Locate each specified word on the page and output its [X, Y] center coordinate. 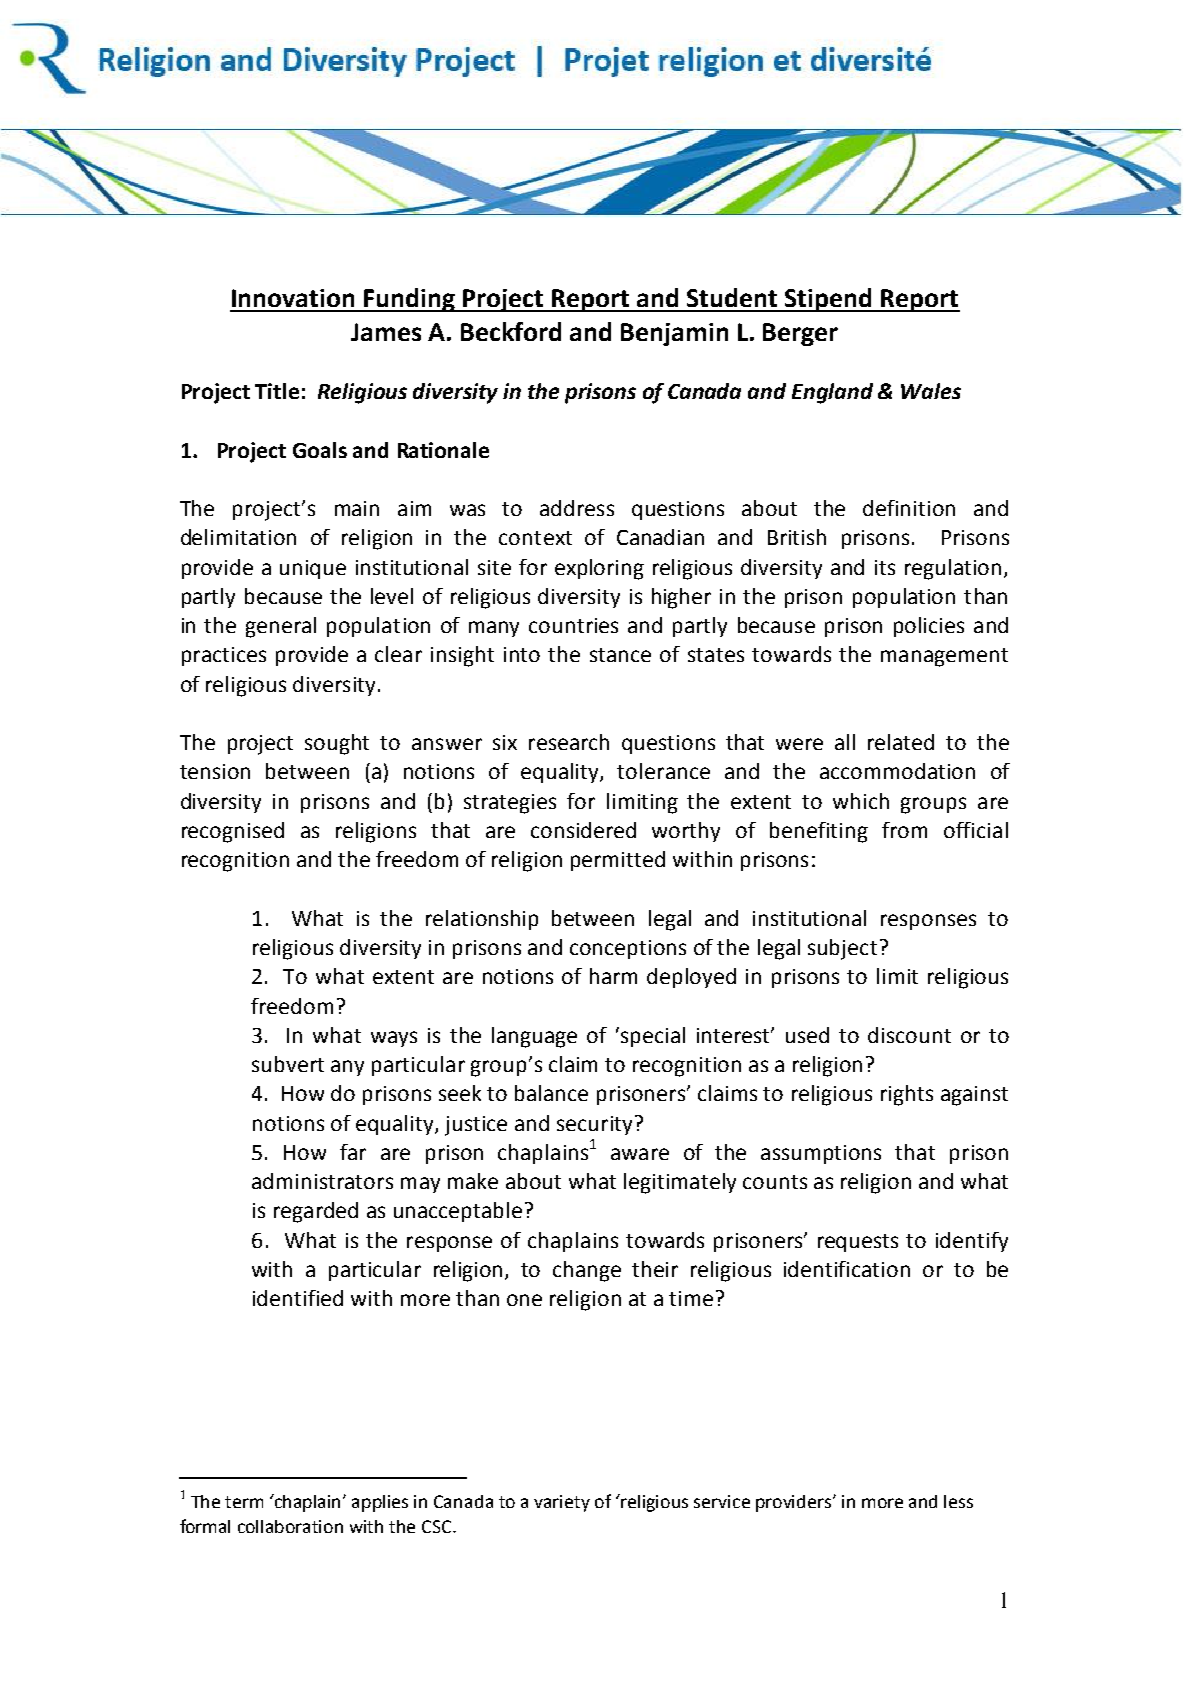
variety [562, 1503]
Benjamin [674, 334]
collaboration [290, 1526]
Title [277, 391]
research [569, 742]
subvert [288, 1064]
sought [337, 744]
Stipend [828, 300]
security [594, 1125]
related [901, 742]
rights [907, 1095]
